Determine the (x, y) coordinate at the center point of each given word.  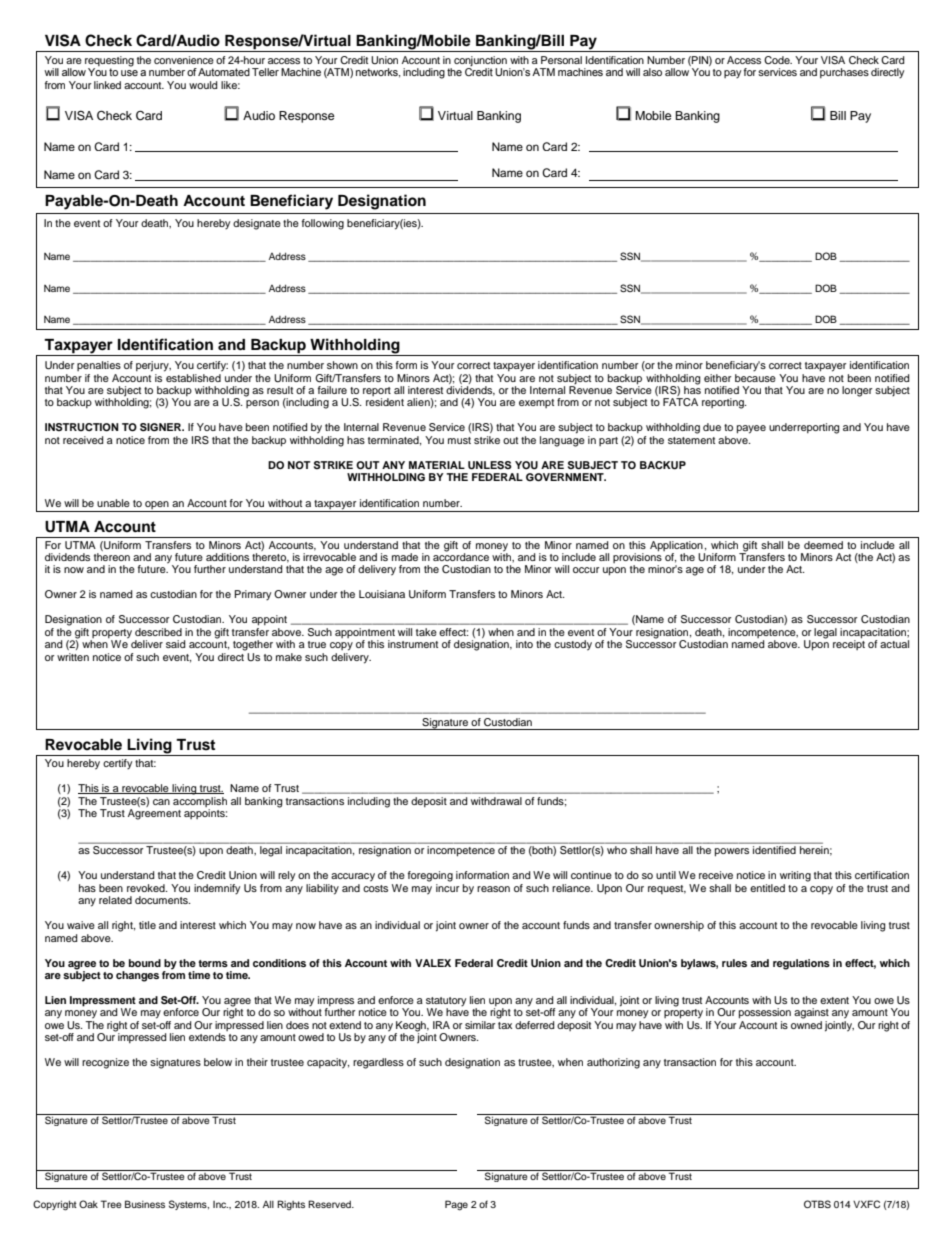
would (203, 85)
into (524, 644)
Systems (189, 1205)
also (652, 72)
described (158, 632)
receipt (849, 644)
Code (778, 60)
